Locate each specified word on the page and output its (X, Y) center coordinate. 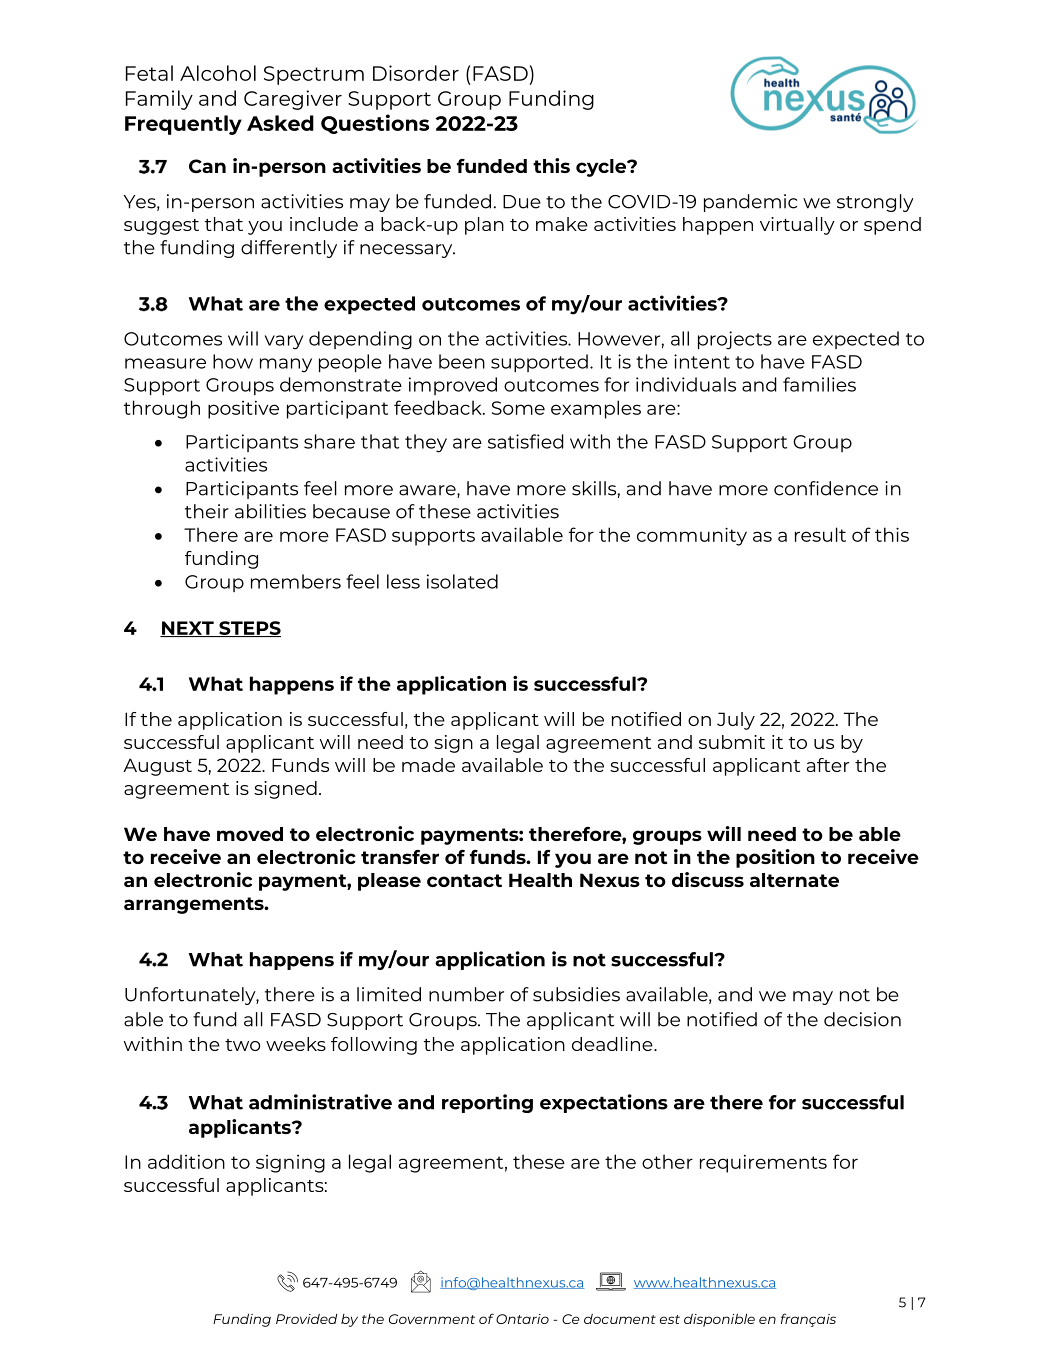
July (736, 721)
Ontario (522, 1319)
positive (243, 409)
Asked (280, 123)
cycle (602, 168)
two (243, 1045)
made (428, 765)
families (819, 384)
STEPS (249, 629)
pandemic (750, 203)
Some (518, 408)
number (466, 994)
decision (862, 1019)
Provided (306, 1319)
